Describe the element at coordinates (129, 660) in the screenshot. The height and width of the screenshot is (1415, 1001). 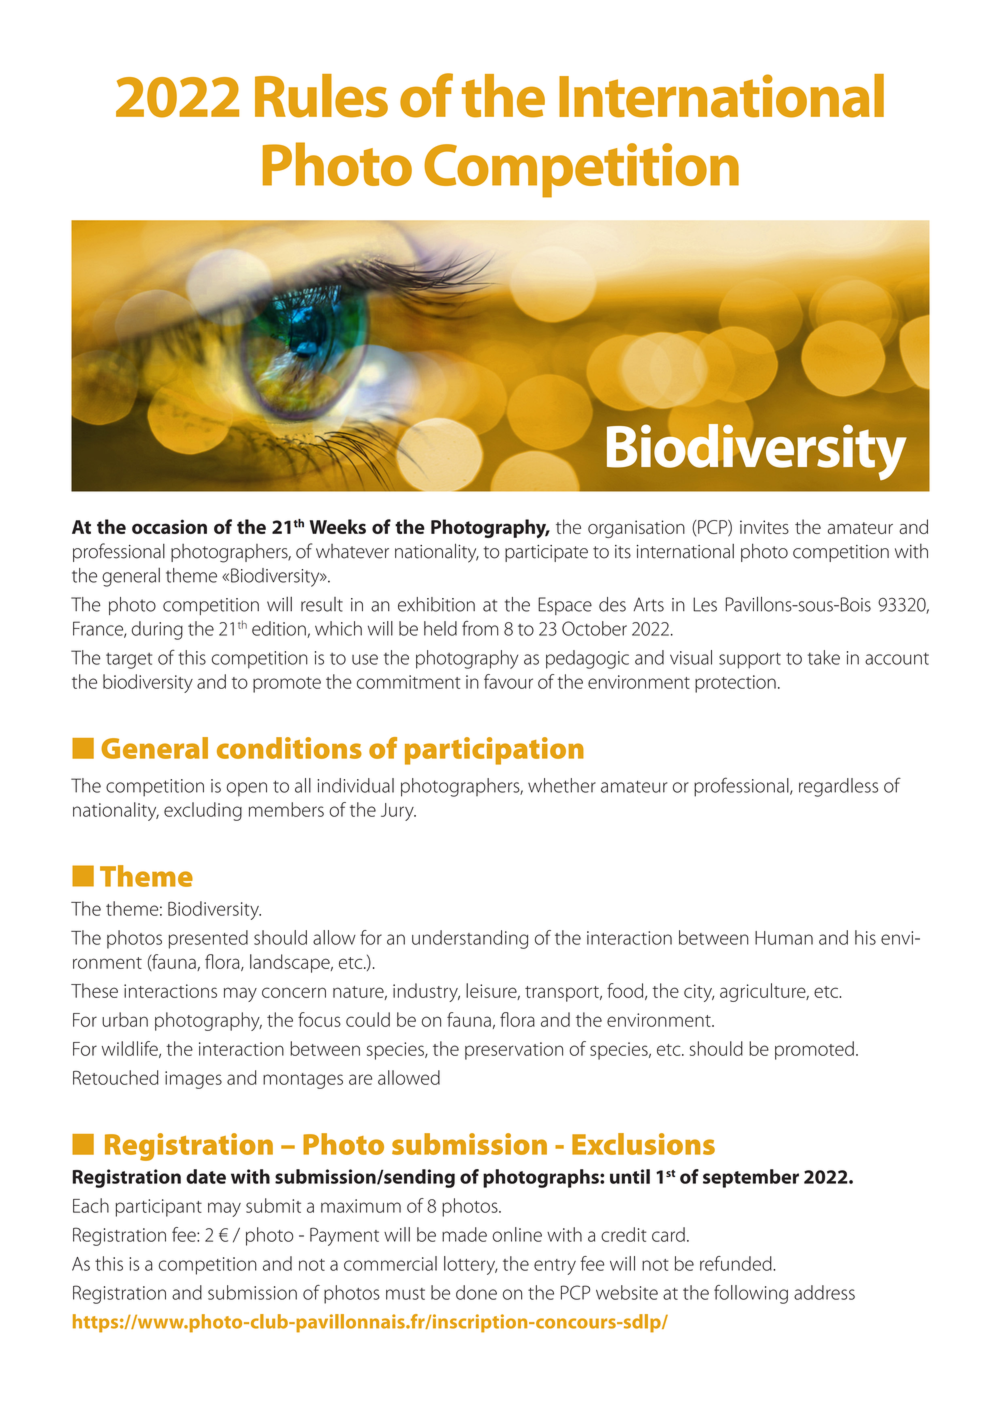
I see `target` at that location.
